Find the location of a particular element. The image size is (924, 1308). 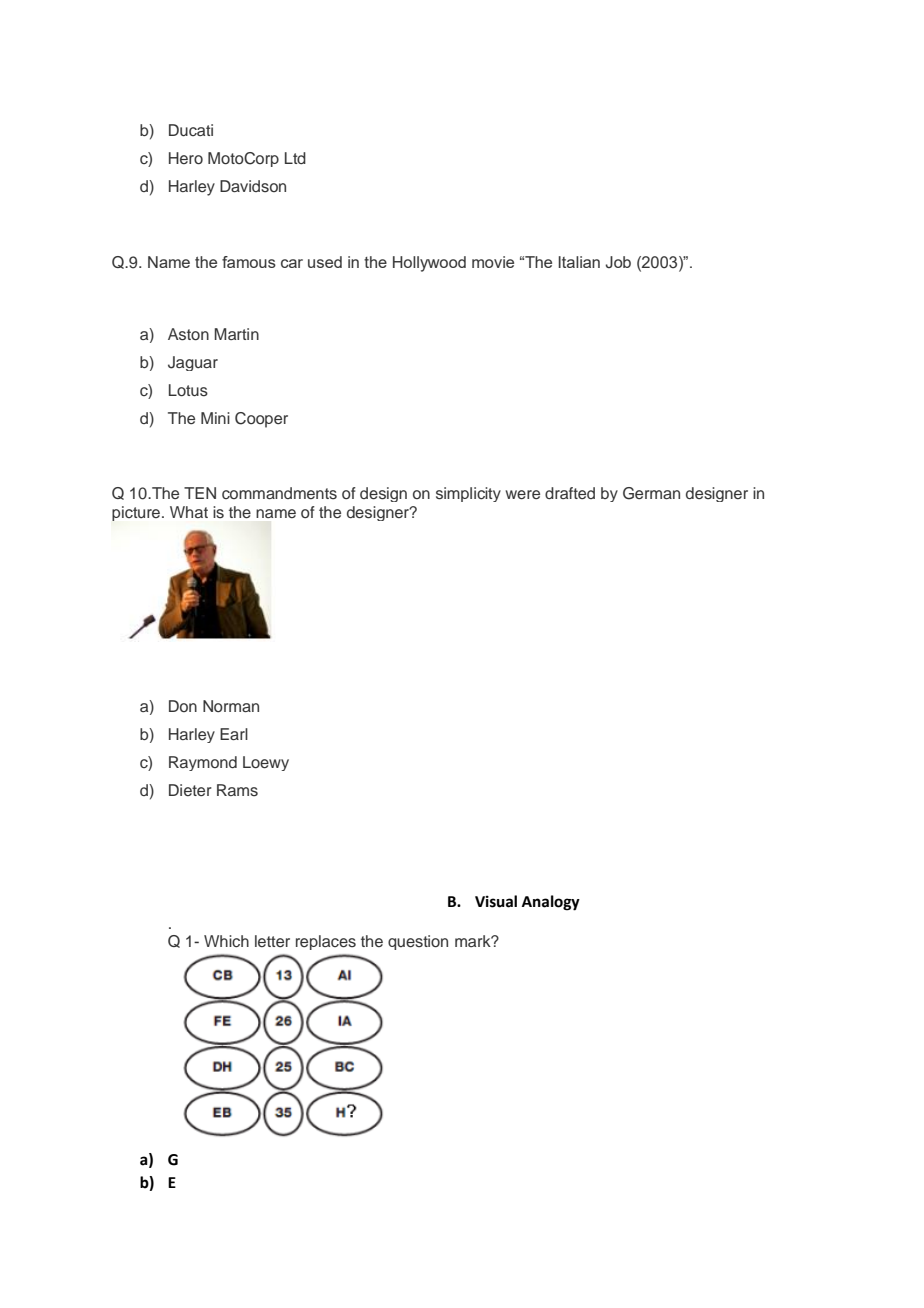

letter is located at coordinates (272, 941).
